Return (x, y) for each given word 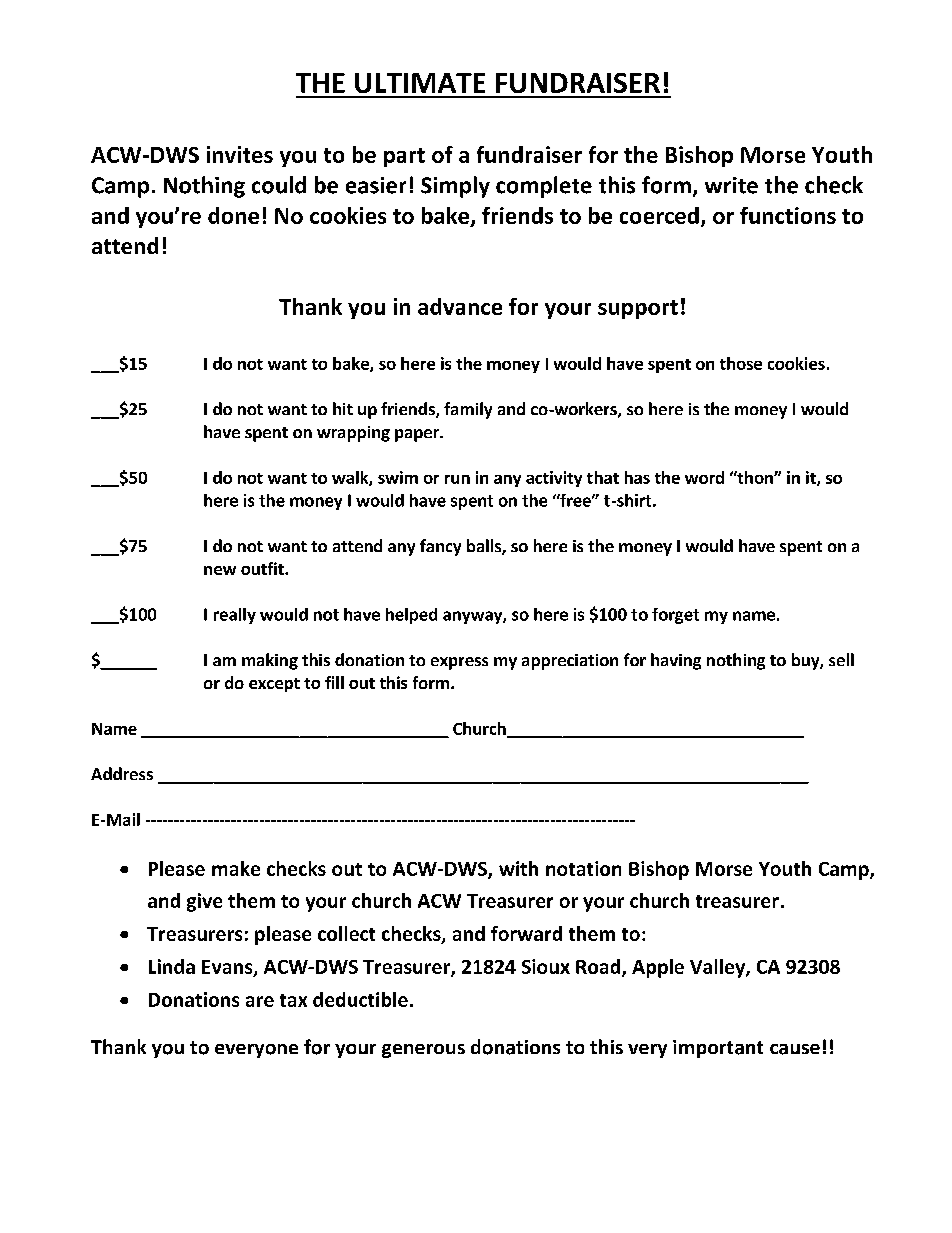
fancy (440, 547)
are (260, 1001)
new (220, 570)
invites (240, 154)
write (731, 185)
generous (423, 1051)
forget (675, 616)
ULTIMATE (420, 83)
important (718, 1049)
